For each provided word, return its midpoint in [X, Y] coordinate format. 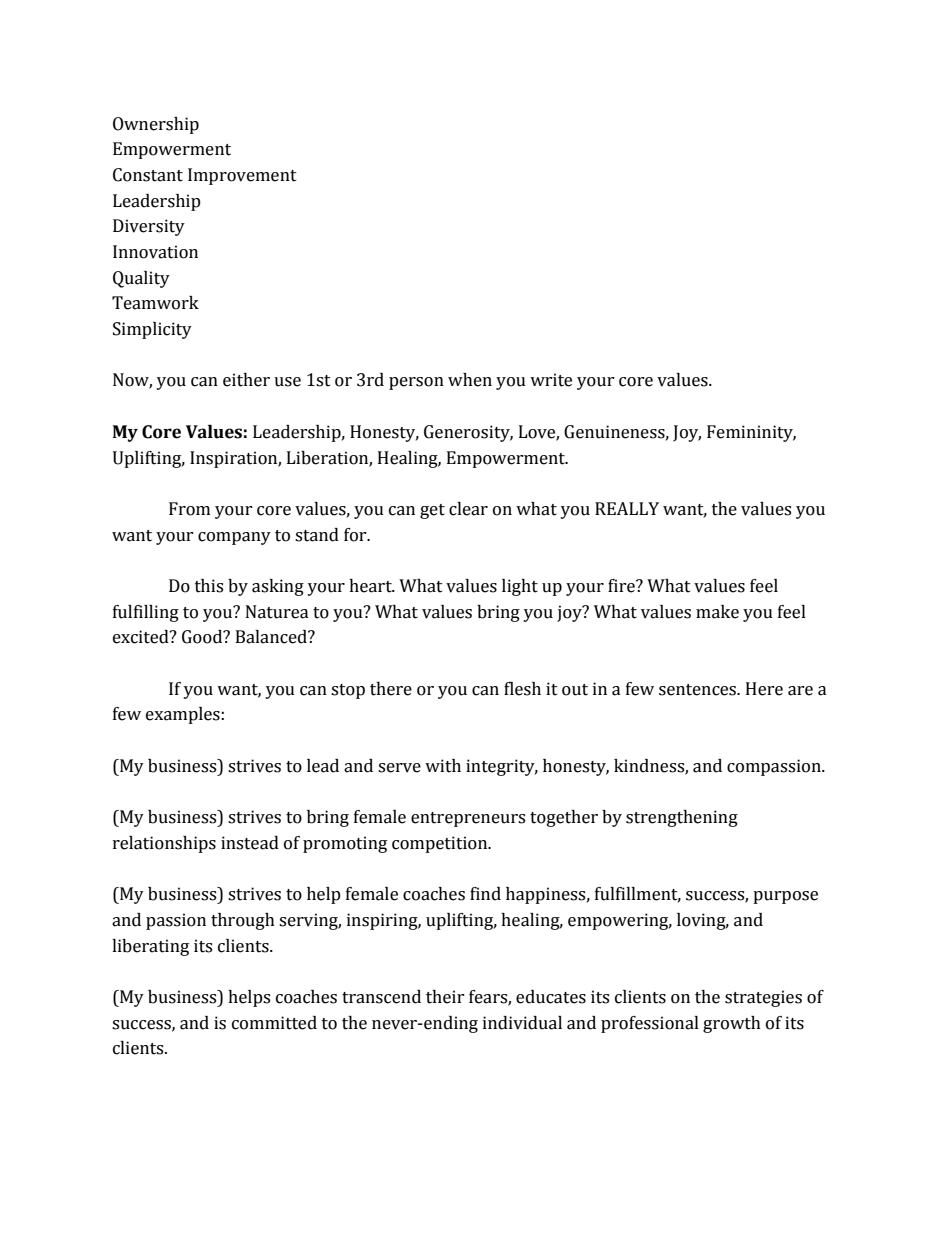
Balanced [272, 637]
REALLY [627, 508]
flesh [522, 689]
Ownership [156, 125]
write [551, 380]
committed [274, 1023]
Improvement [242, 176]
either [246, 380]
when [470, 380]
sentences [699, 690]
